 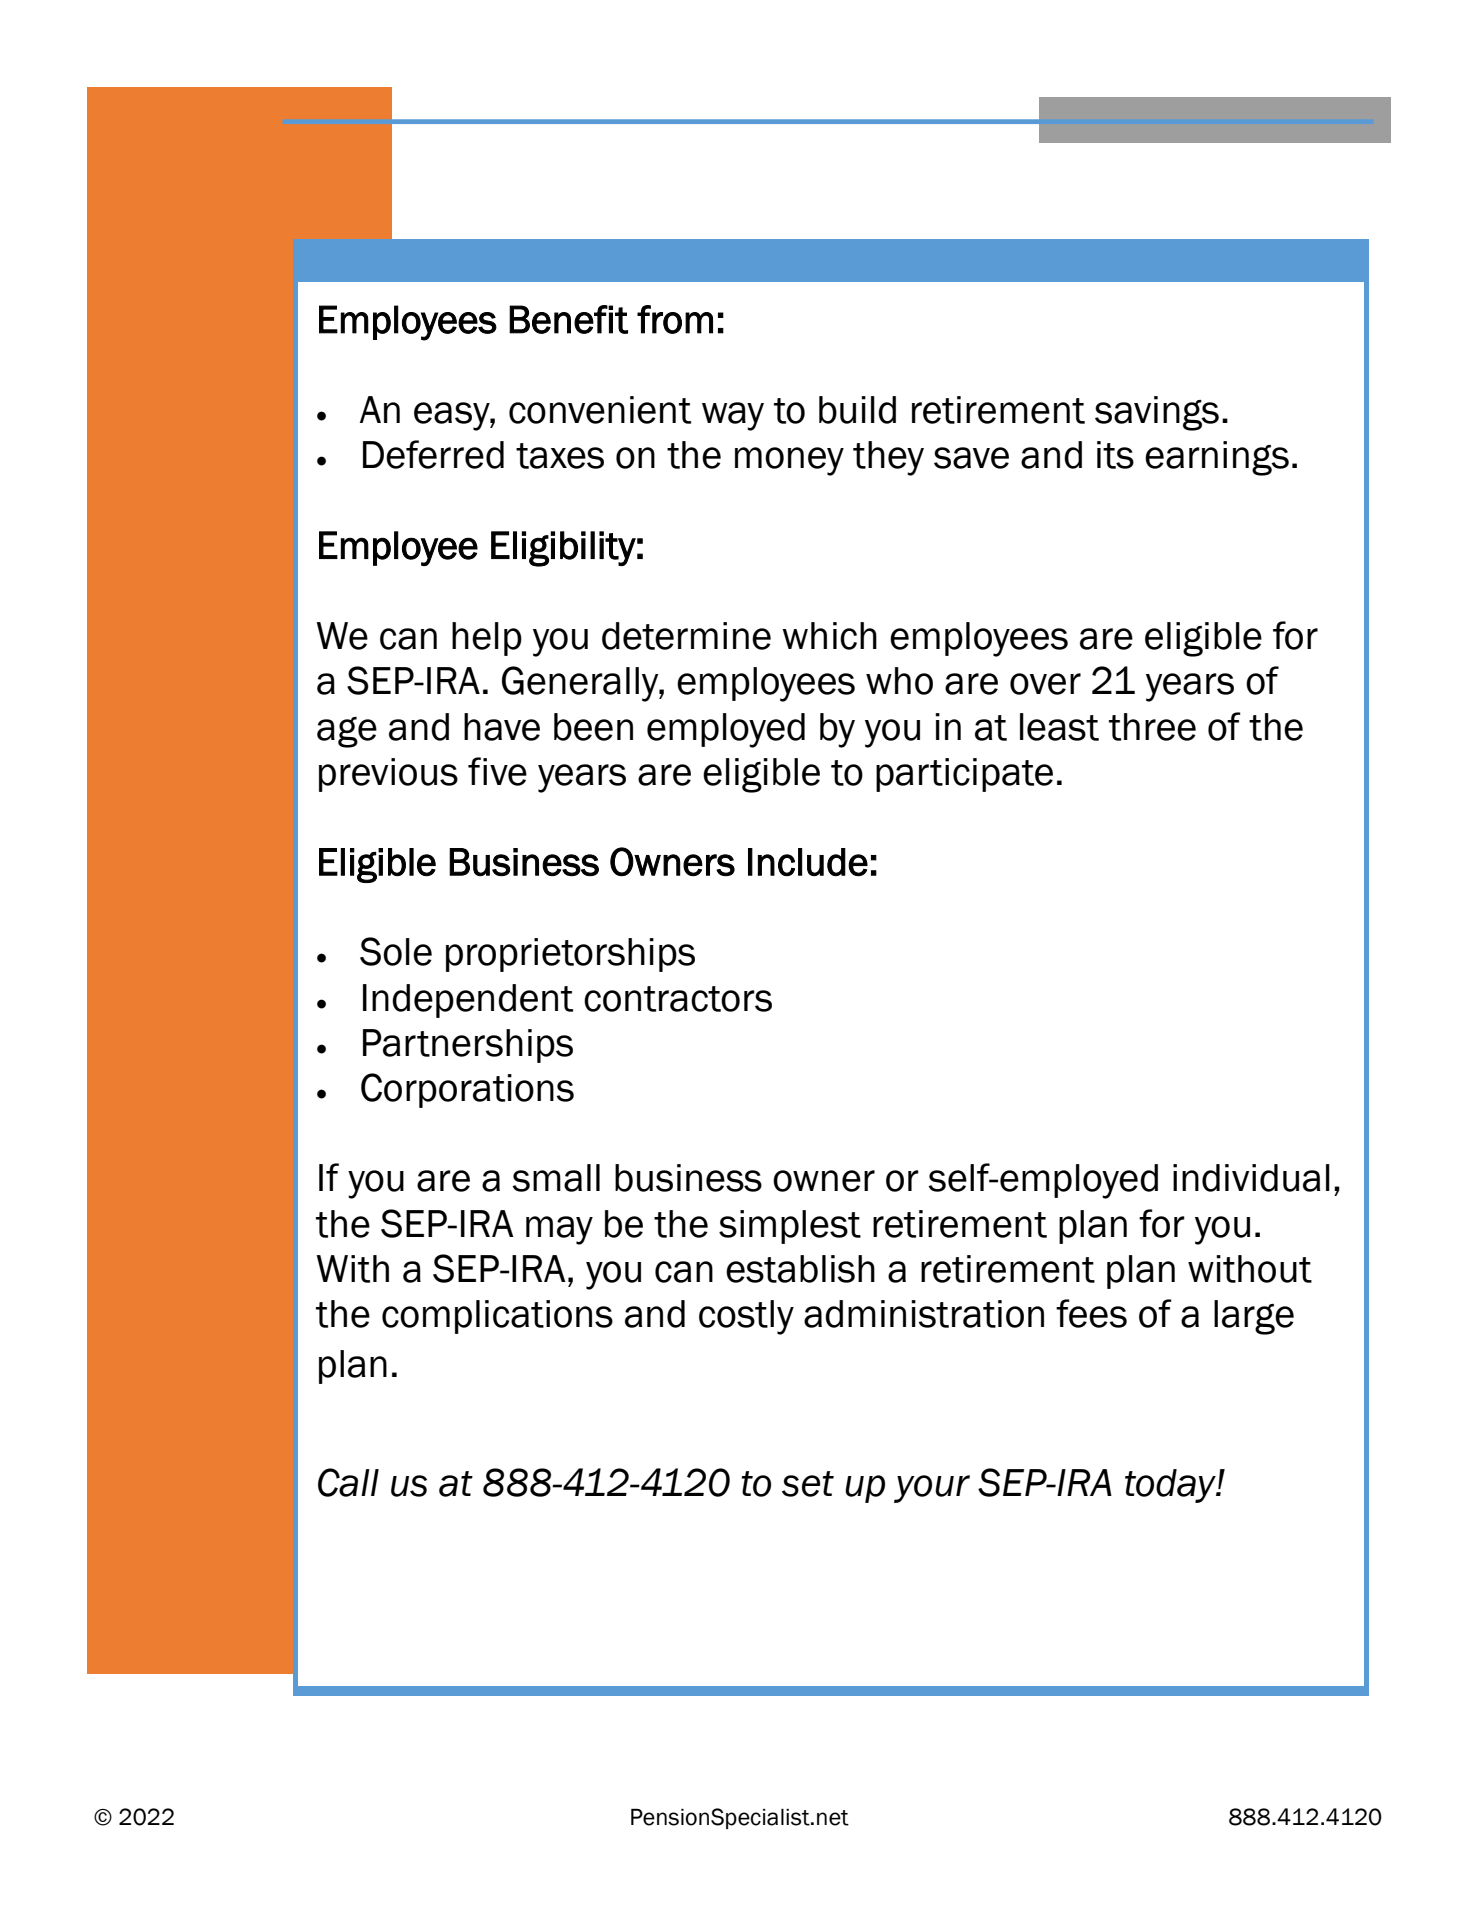 I want to click on set, so click(x=808, y=1484).
